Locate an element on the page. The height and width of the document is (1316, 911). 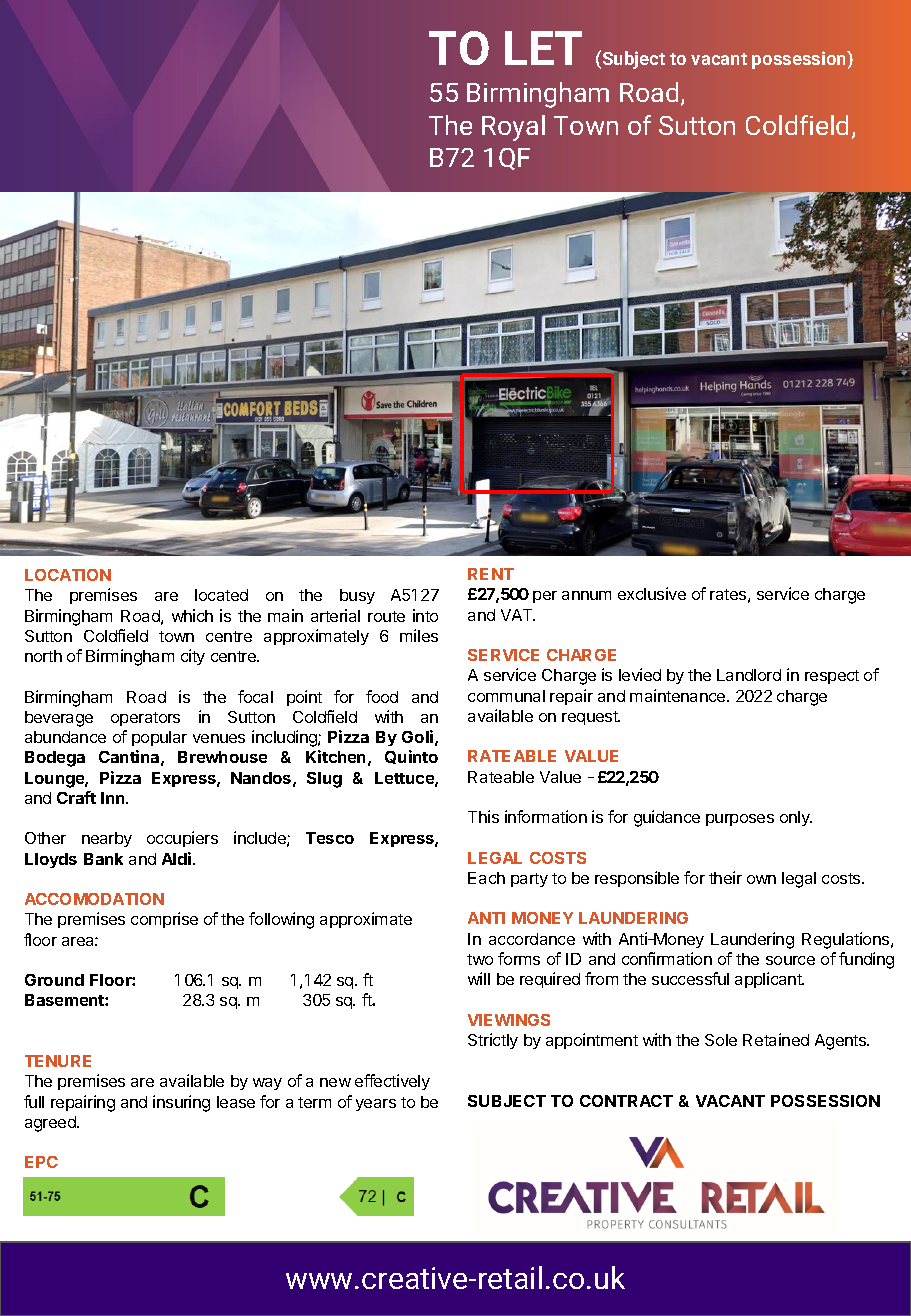
RENT is located at coordinates (491, 574).
